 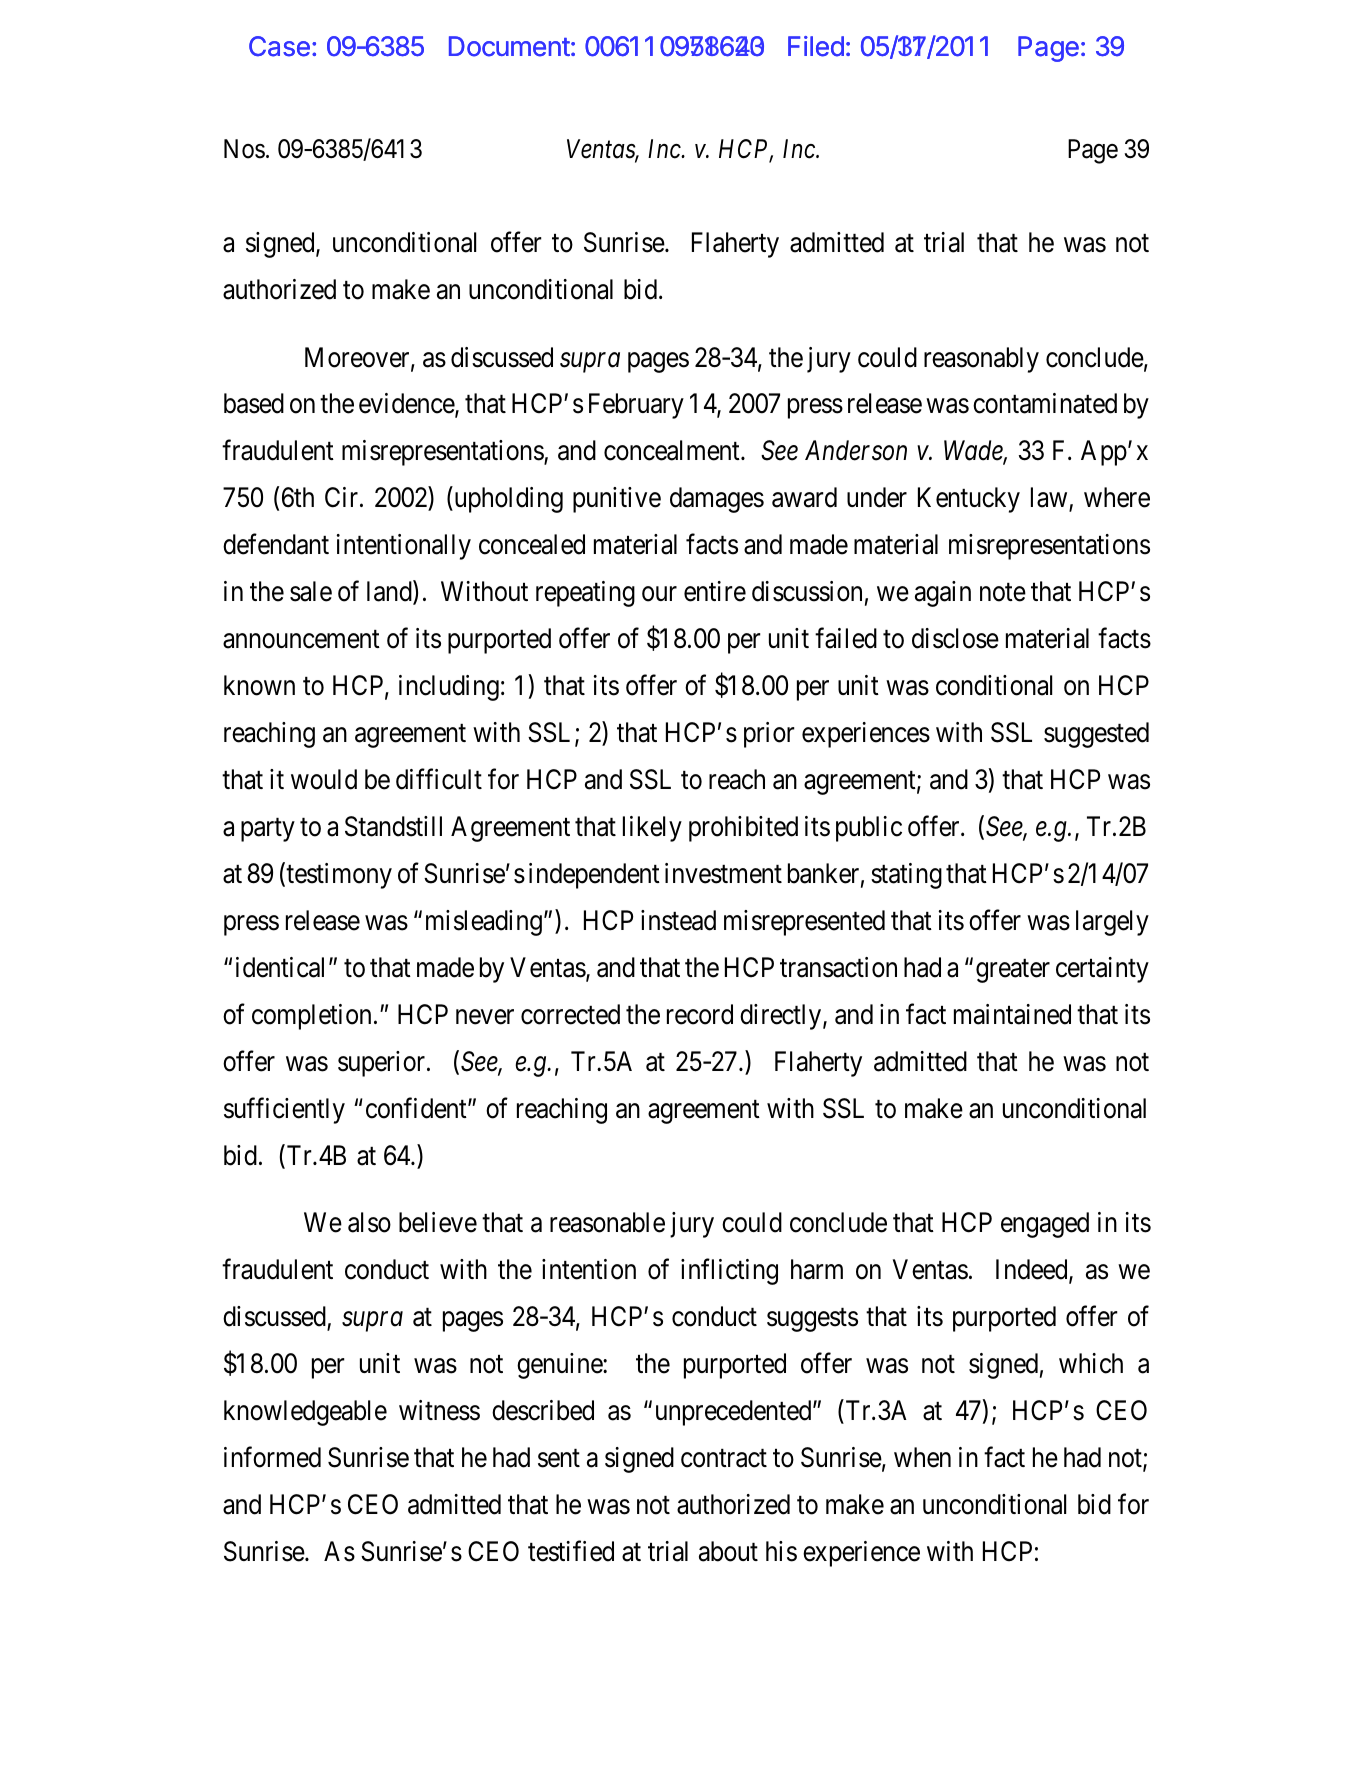 I want to click on about, so click(x=728, y=1551).
